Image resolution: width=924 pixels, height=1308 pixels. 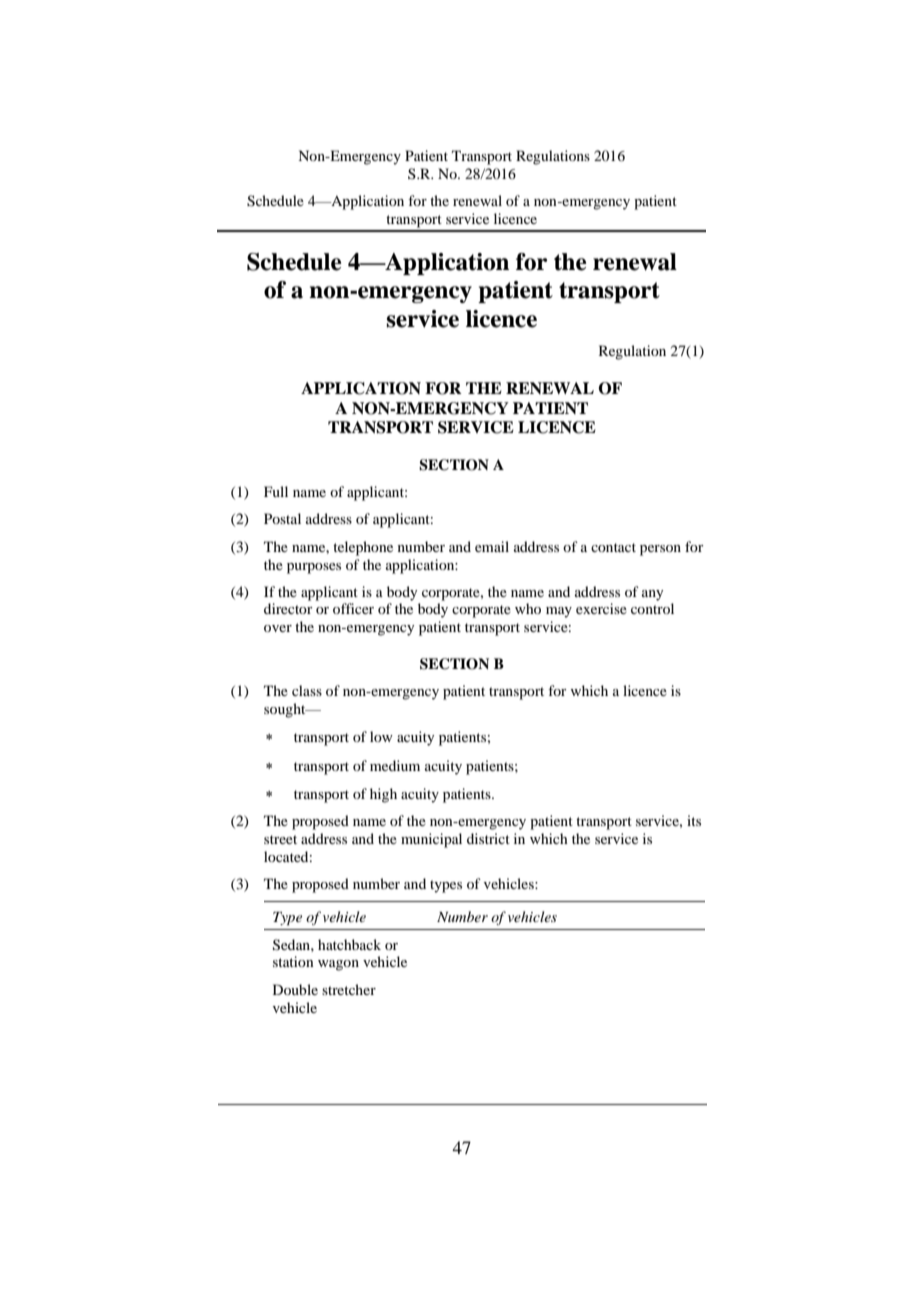 I want to click on low, so click(x=381, y=736).
